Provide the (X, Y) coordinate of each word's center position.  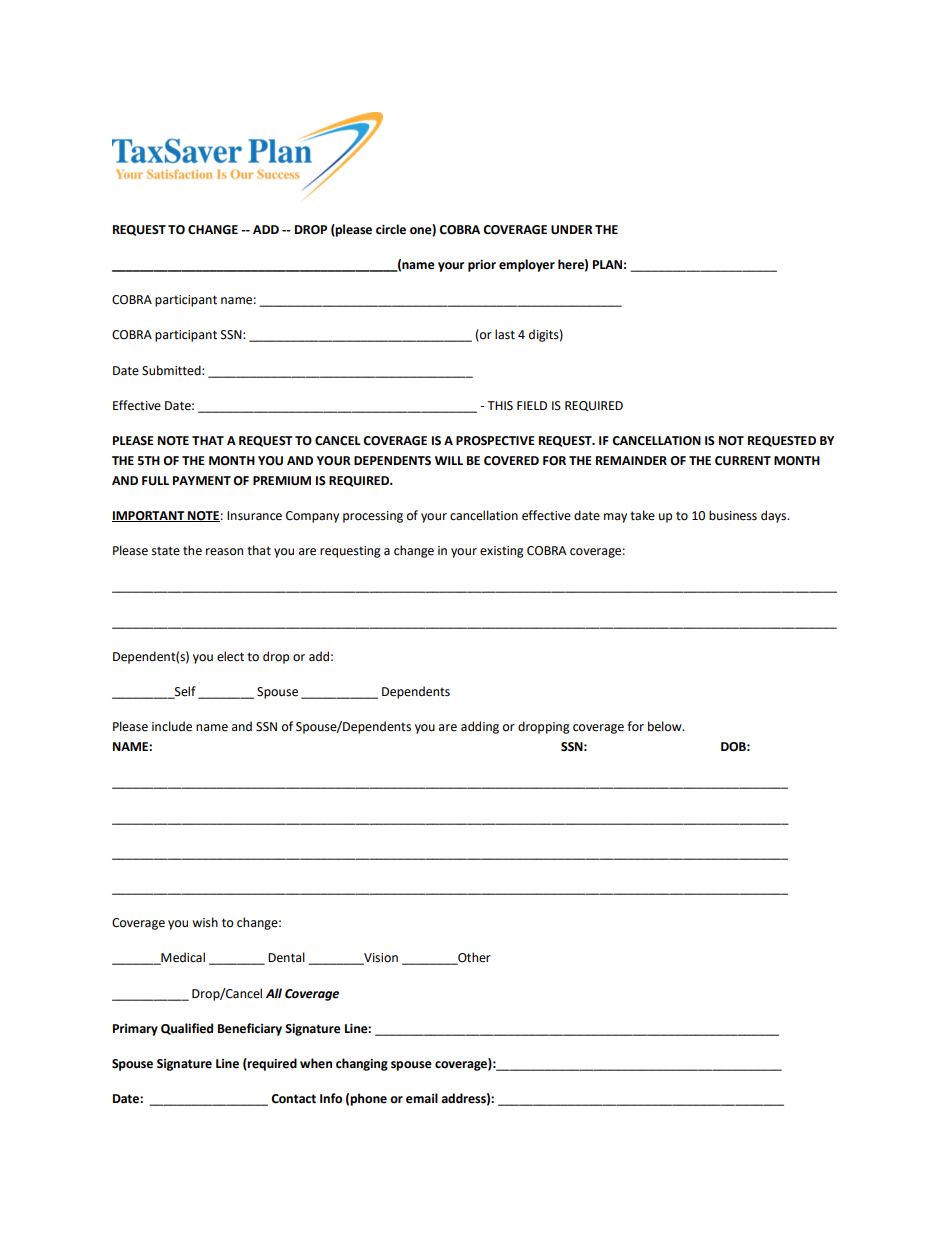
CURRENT (743, 461)
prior (482, 266)
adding (480, 727)
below (666, 726)
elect (230, 656)
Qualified (187, 1029)
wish (205, 922)
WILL (449, 460)
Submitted (172, 370)
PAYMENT (202, 480)
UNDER (572, 230)
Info (331, 1098)
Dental (286, 957)
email (422, 1098)
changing (362, 1064)
